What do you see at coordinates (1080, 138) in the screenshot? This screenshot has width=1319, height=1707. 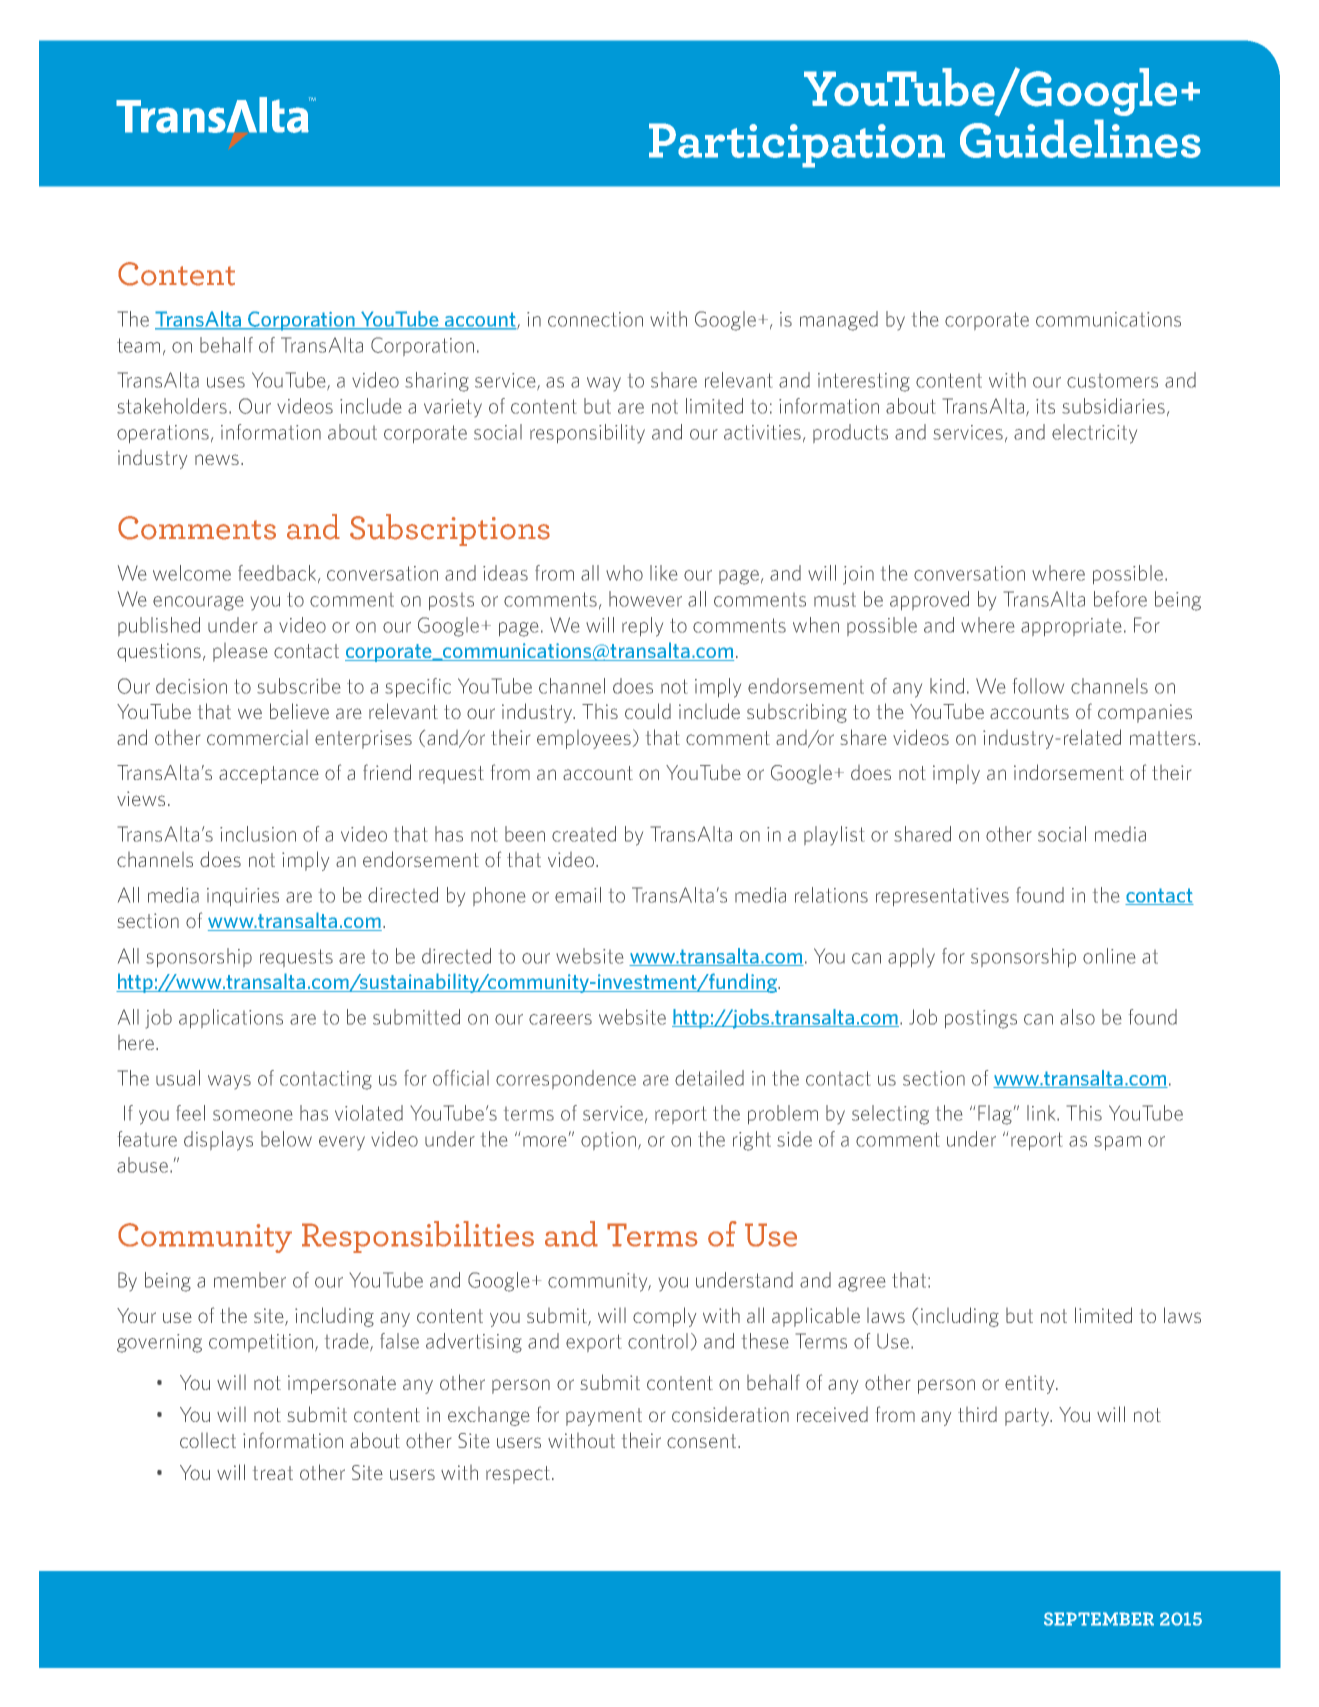 I see `Guidelines` at bounding box center [1080, 138].
